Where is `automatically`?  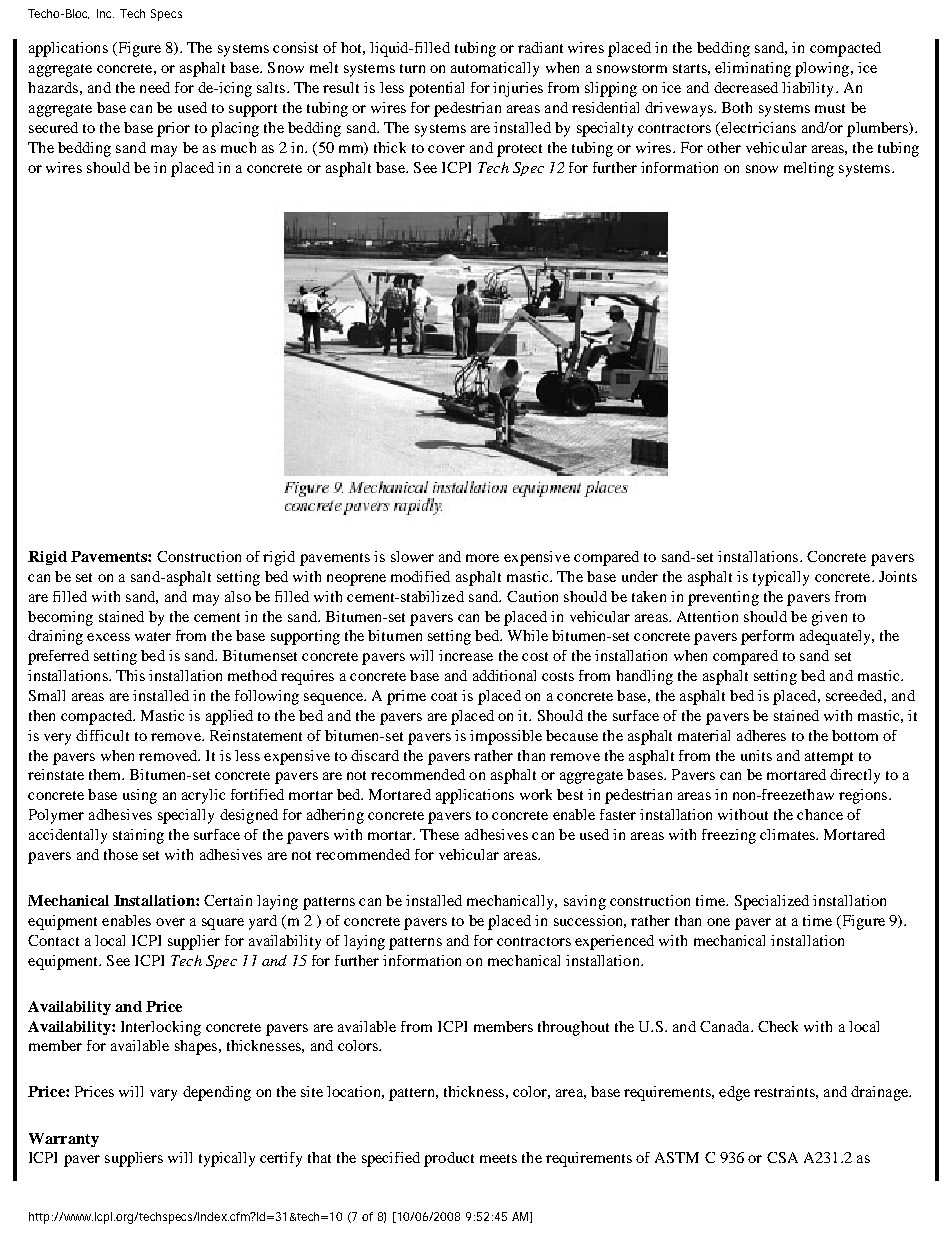
automatically is located at coordinates (495, 69).
